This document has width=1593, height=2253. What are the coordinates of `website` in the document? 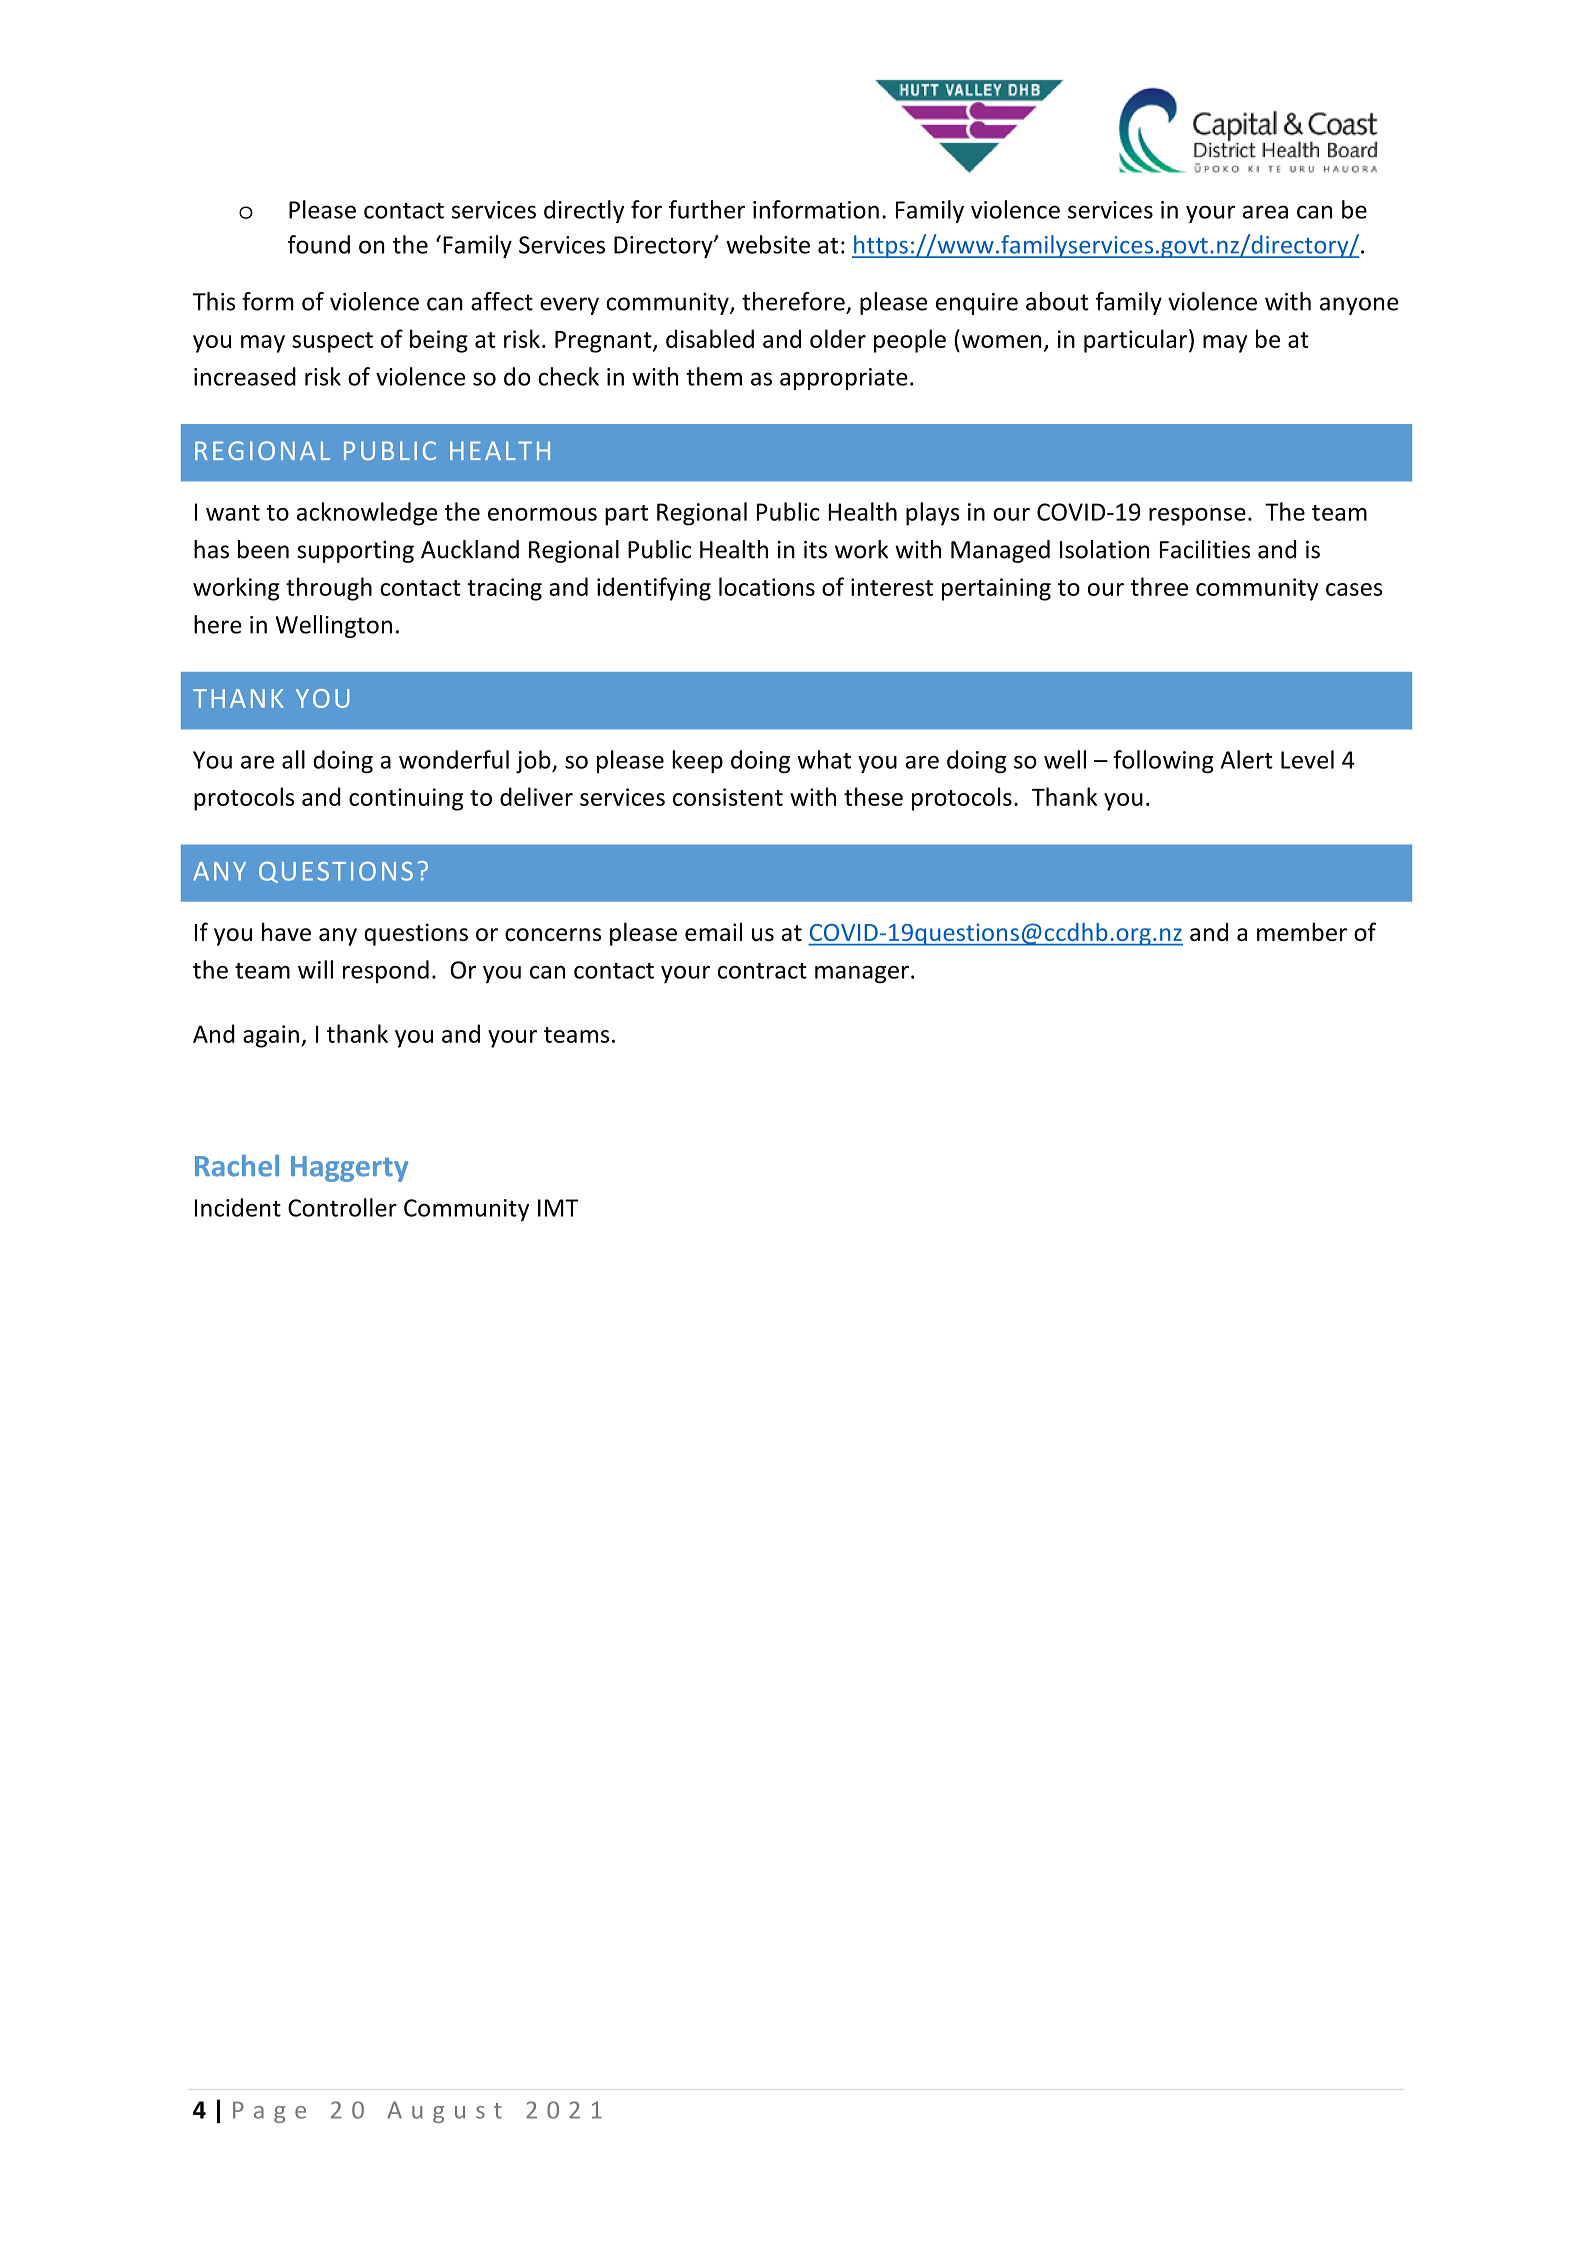 It's located at (768, 244).
